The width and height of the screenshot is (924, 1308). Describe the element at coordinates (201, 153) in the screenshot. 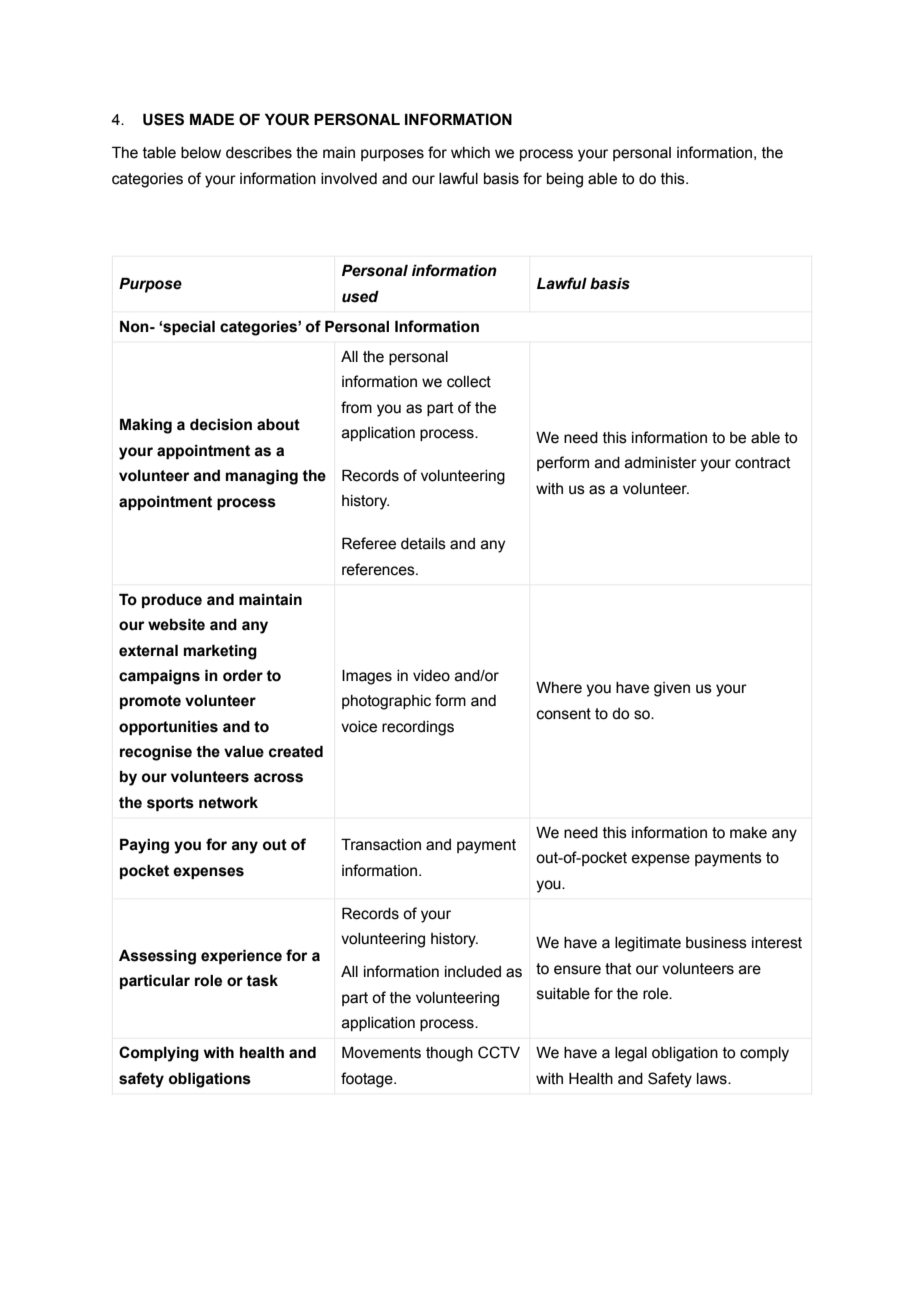

I see `below` at that location.
